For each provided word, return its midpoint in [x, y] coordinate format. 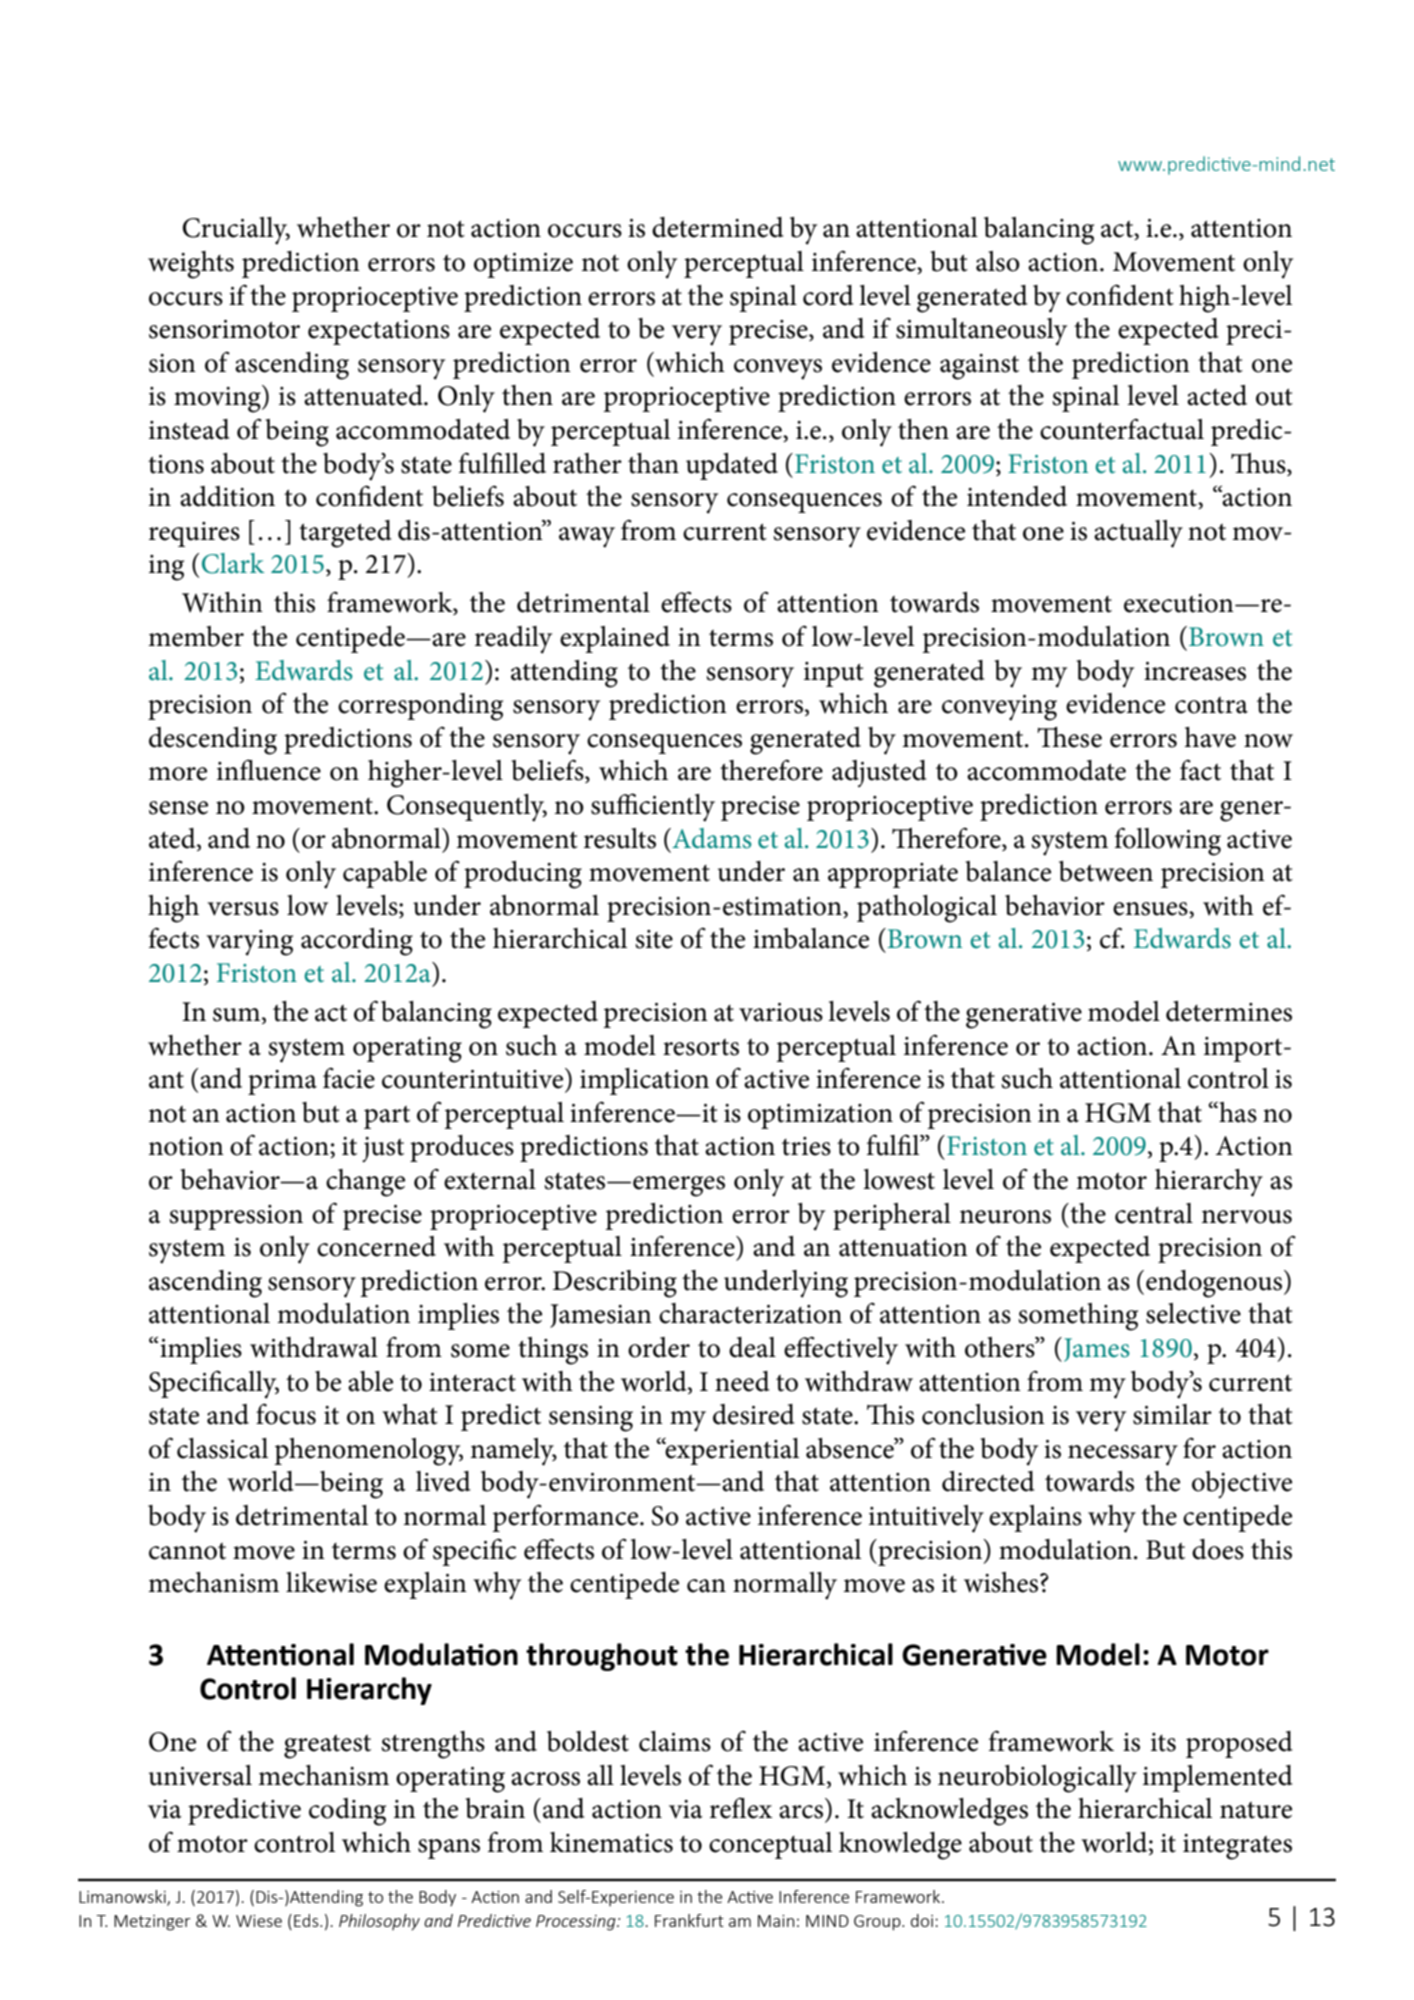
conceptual [770, 1845]
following [1168, 841]
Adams [711, 838]
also [998, 261]
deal [752, 1347]
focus [286, 1414]
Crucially [236, 231]
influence [269, 770]
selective [1193, 1313]
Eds [307, 1920]
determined [718, 227]
